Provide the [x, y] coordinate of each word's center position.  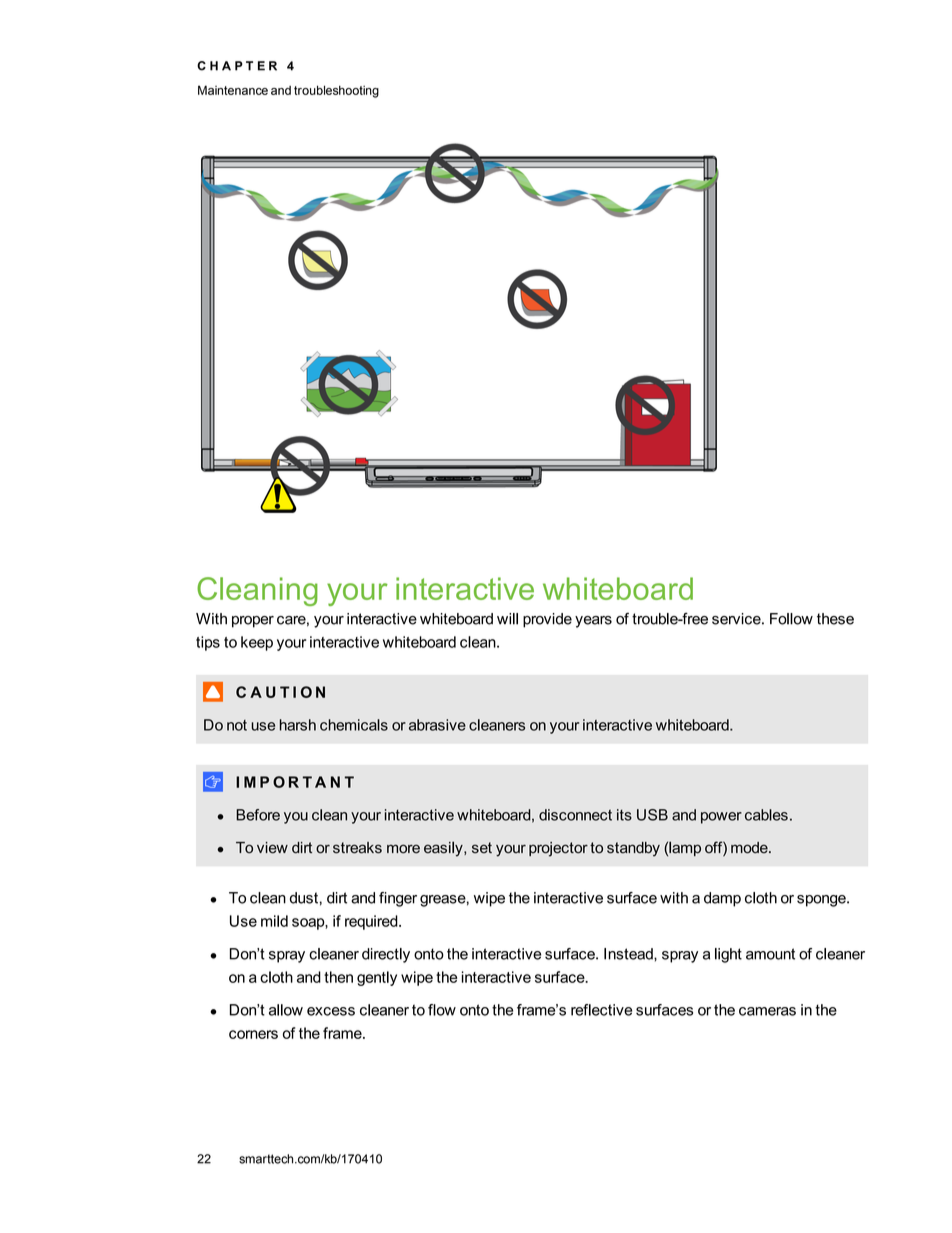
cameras [767, 1011]
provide [547, 620]
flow [442, 1010]
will [507, 619]
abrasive [437, 725]
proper [253, 622]
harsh [298, 725]
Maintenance [233, 90]
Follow [791, 619]
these [835, 619]
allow [286, 1010]
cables [766, 815]
